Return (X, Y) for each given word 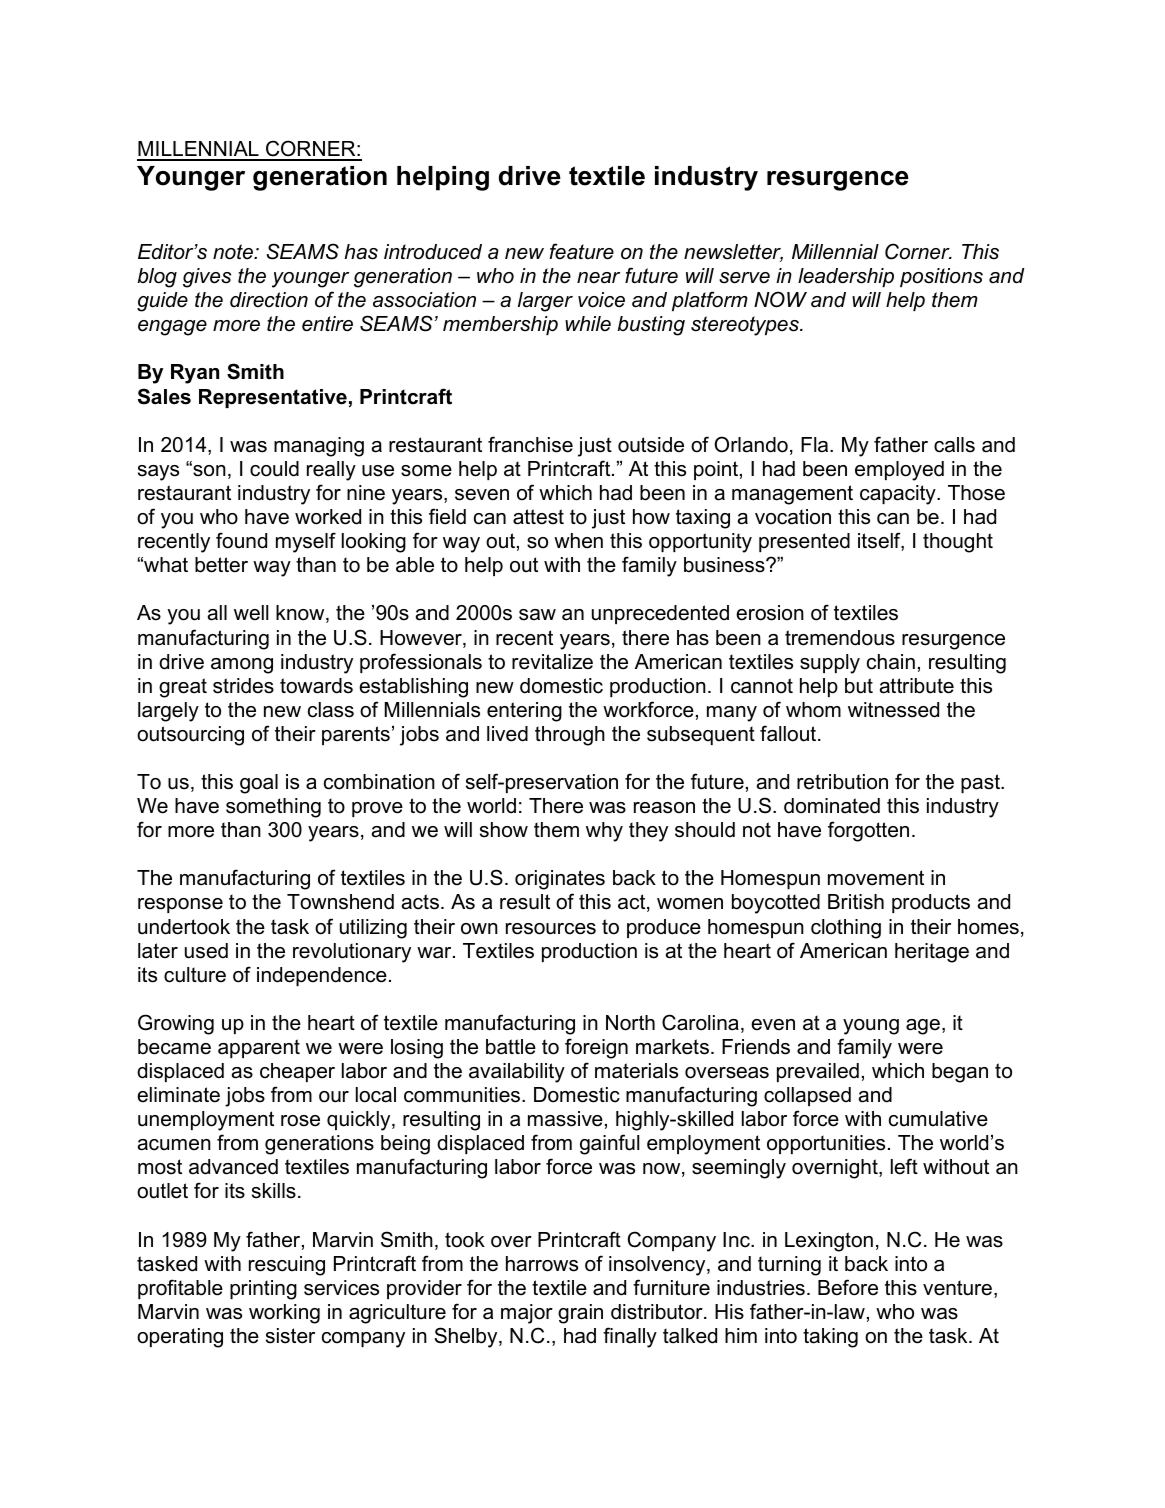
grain (580, 1314)
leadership (846, 277)
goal (259, 784)
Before (848, 1287)
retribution (842, 782)
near (598, 278)
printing (263, 1290)
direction (269, 300)
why (604, 832)
